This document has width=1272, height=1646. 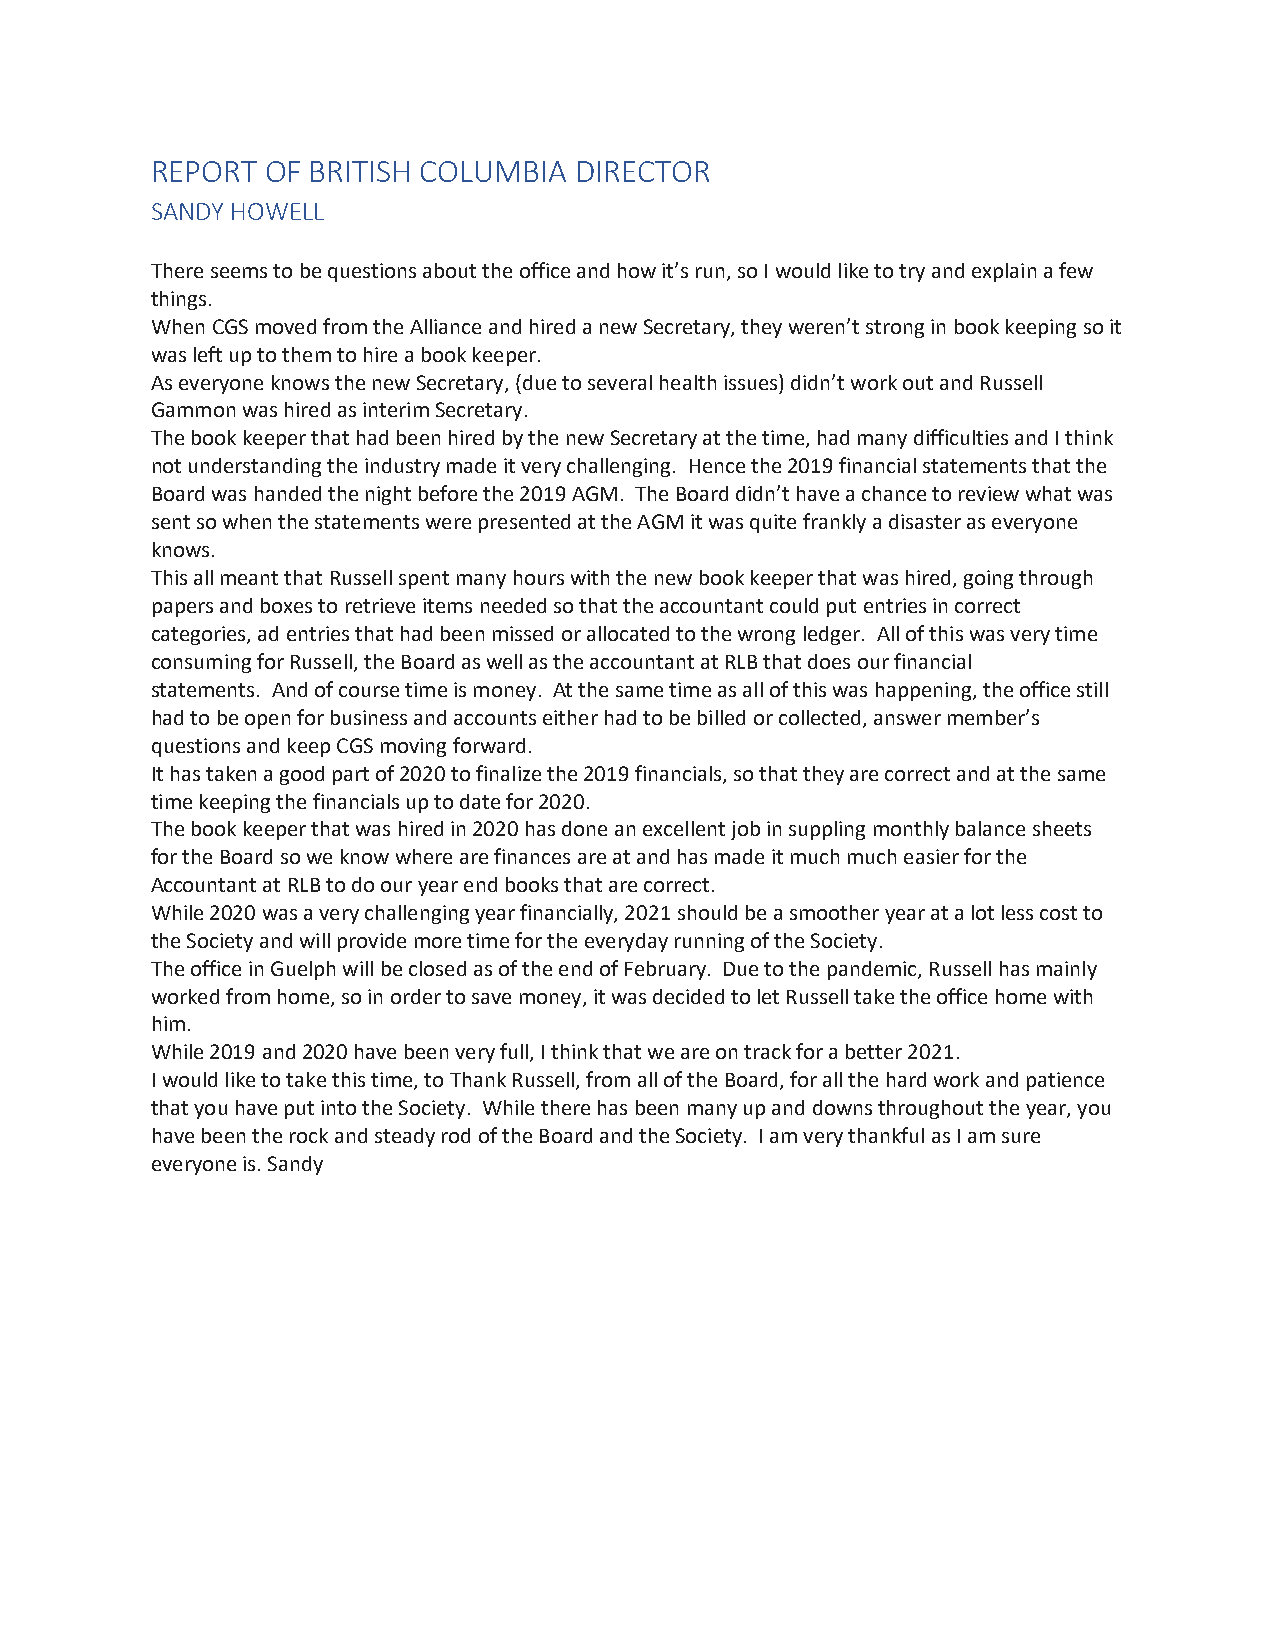 I want to click on done, so click(x=584, y=828).
